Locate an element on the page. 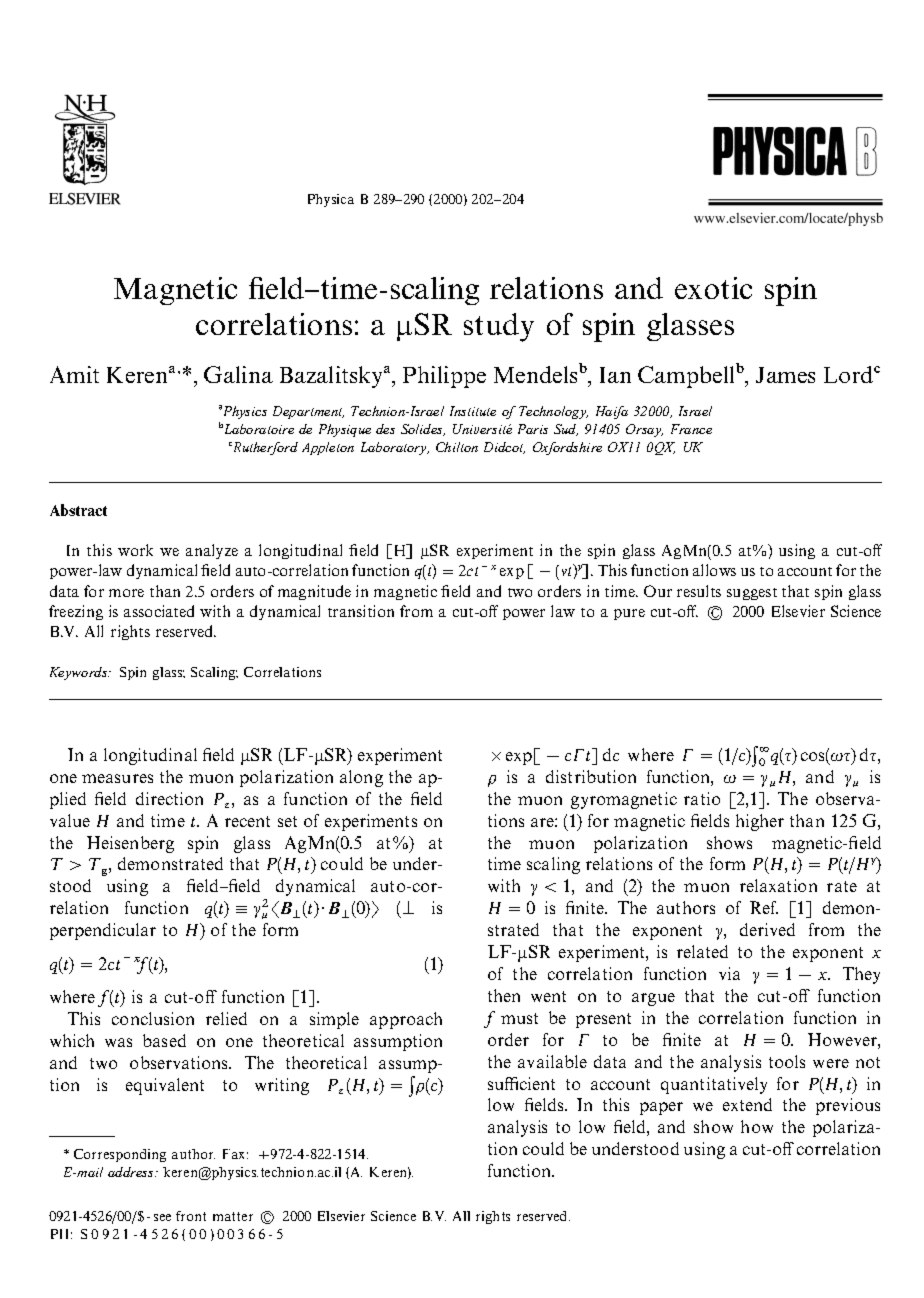  exotic is located at coordinates (713, 288).
